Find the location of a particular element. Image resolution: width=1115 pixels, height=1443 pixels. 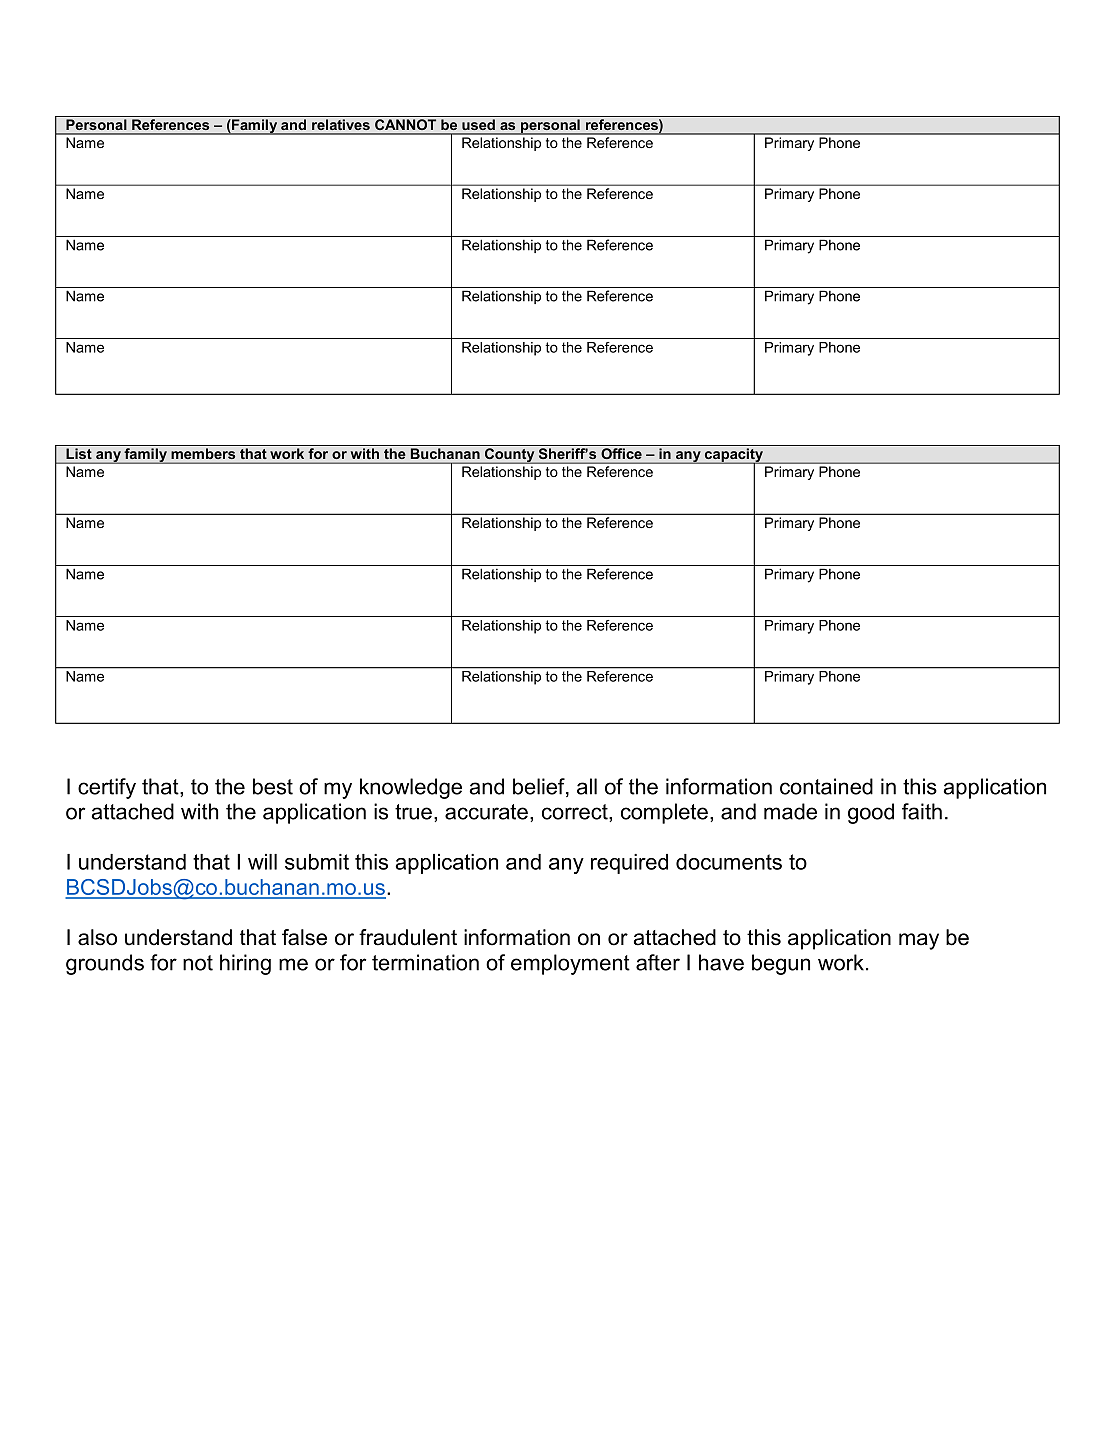

will is located at coordinates (262, 862).
